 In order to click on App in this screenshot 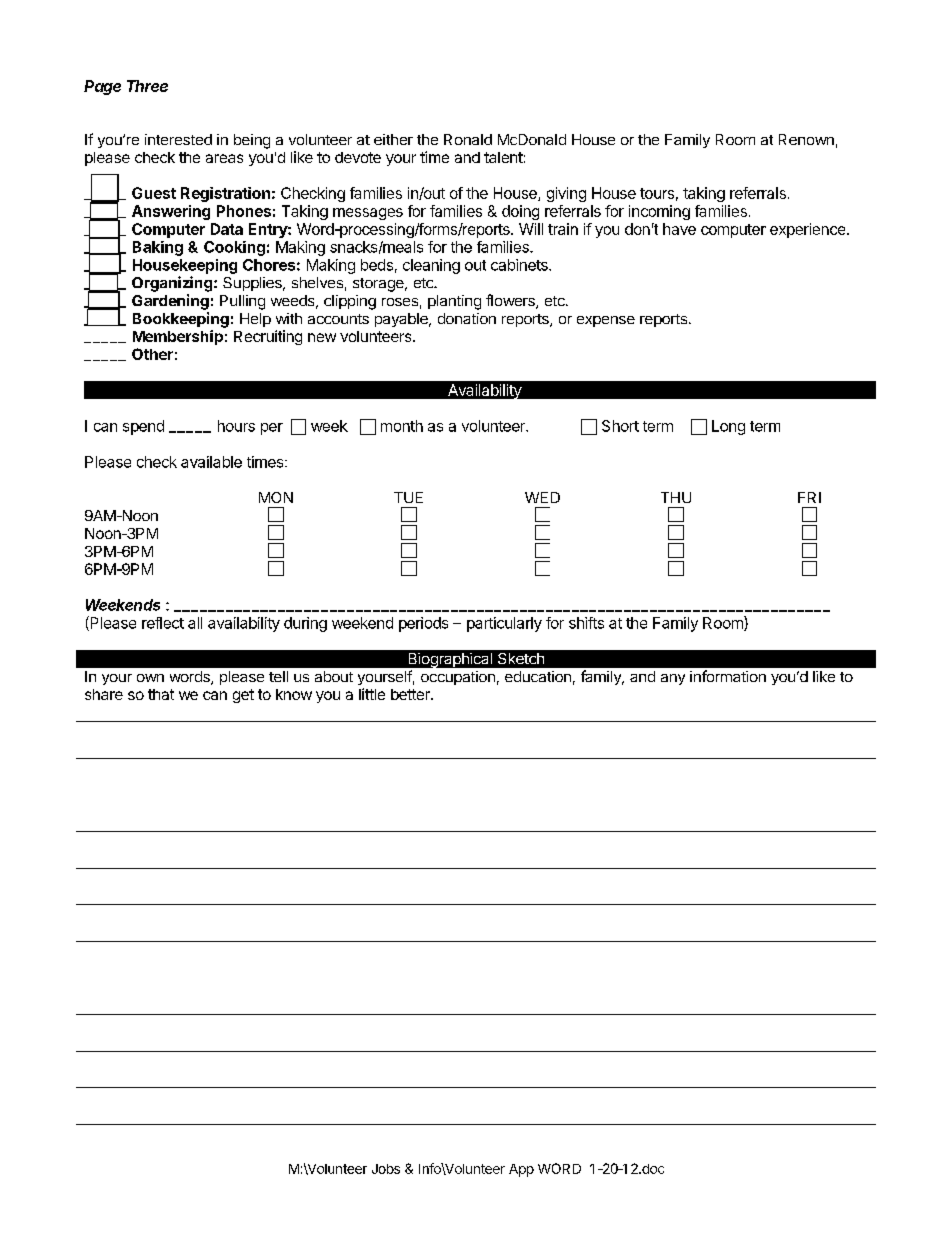, I will do `click(521, 1170)`.
